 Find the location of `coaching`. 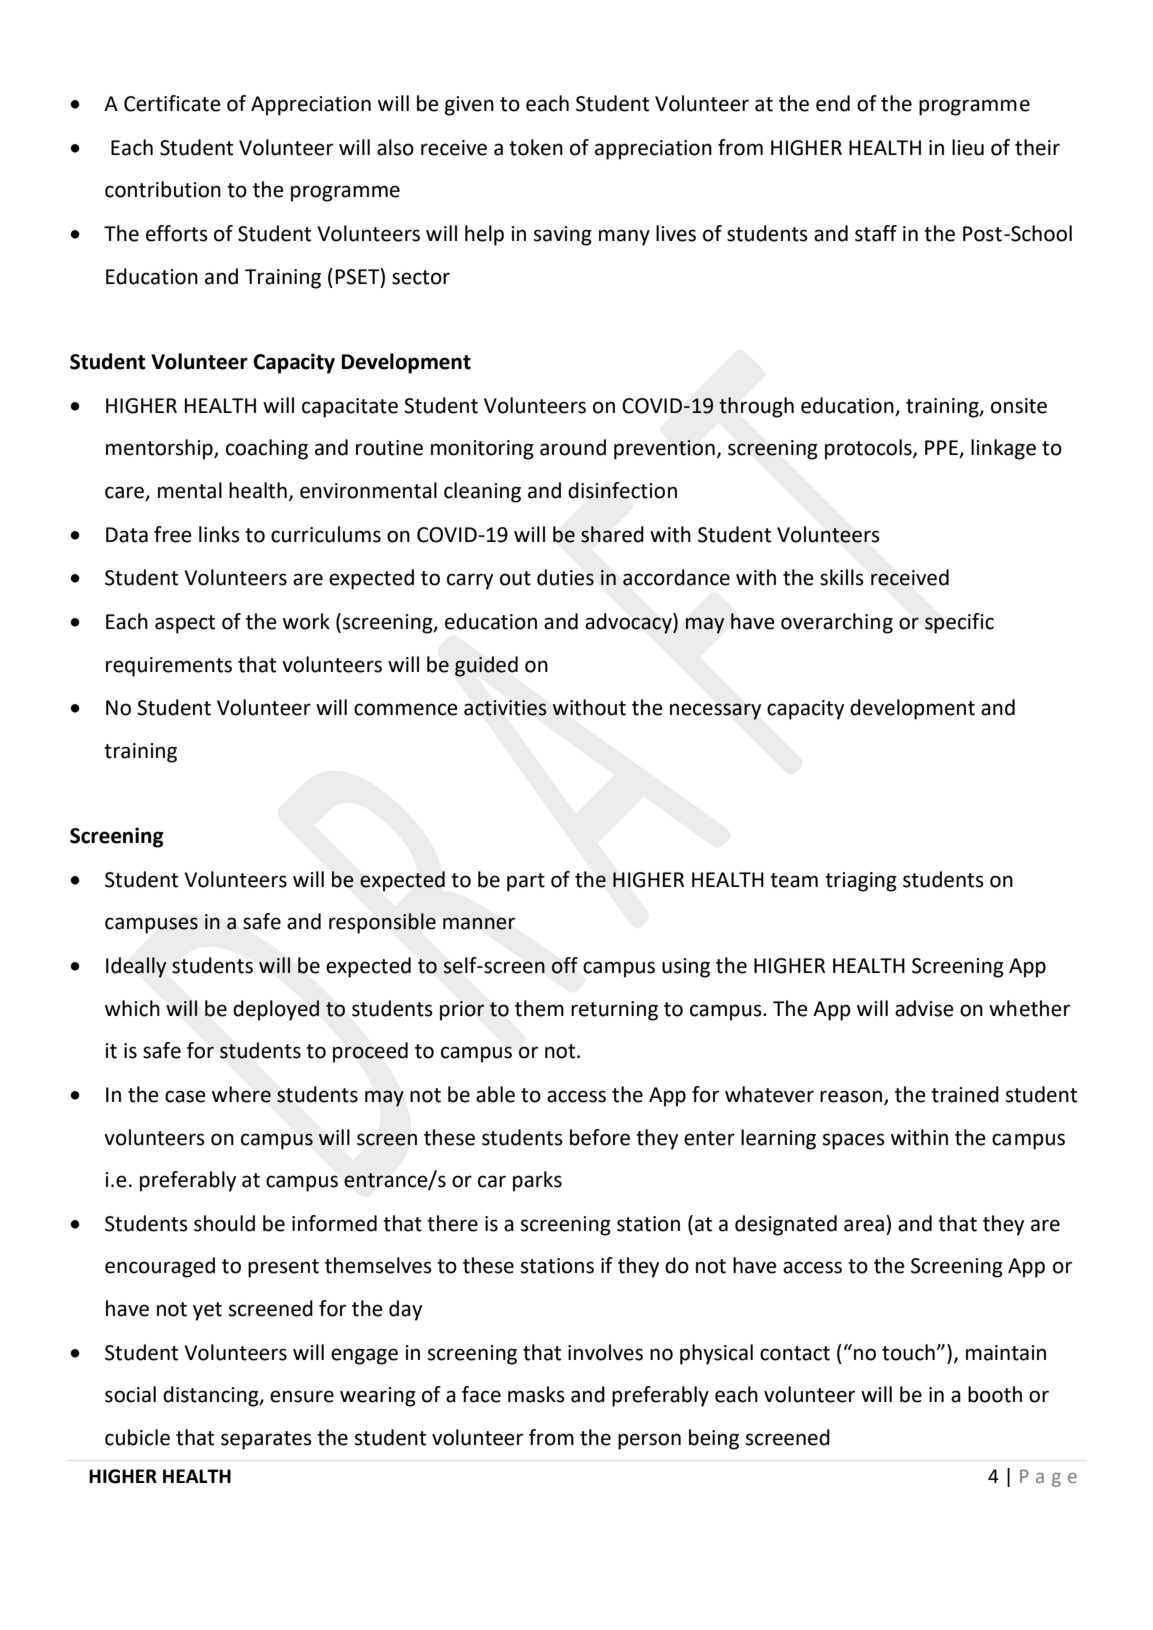

coaching is located at coordinates (267, 449).
